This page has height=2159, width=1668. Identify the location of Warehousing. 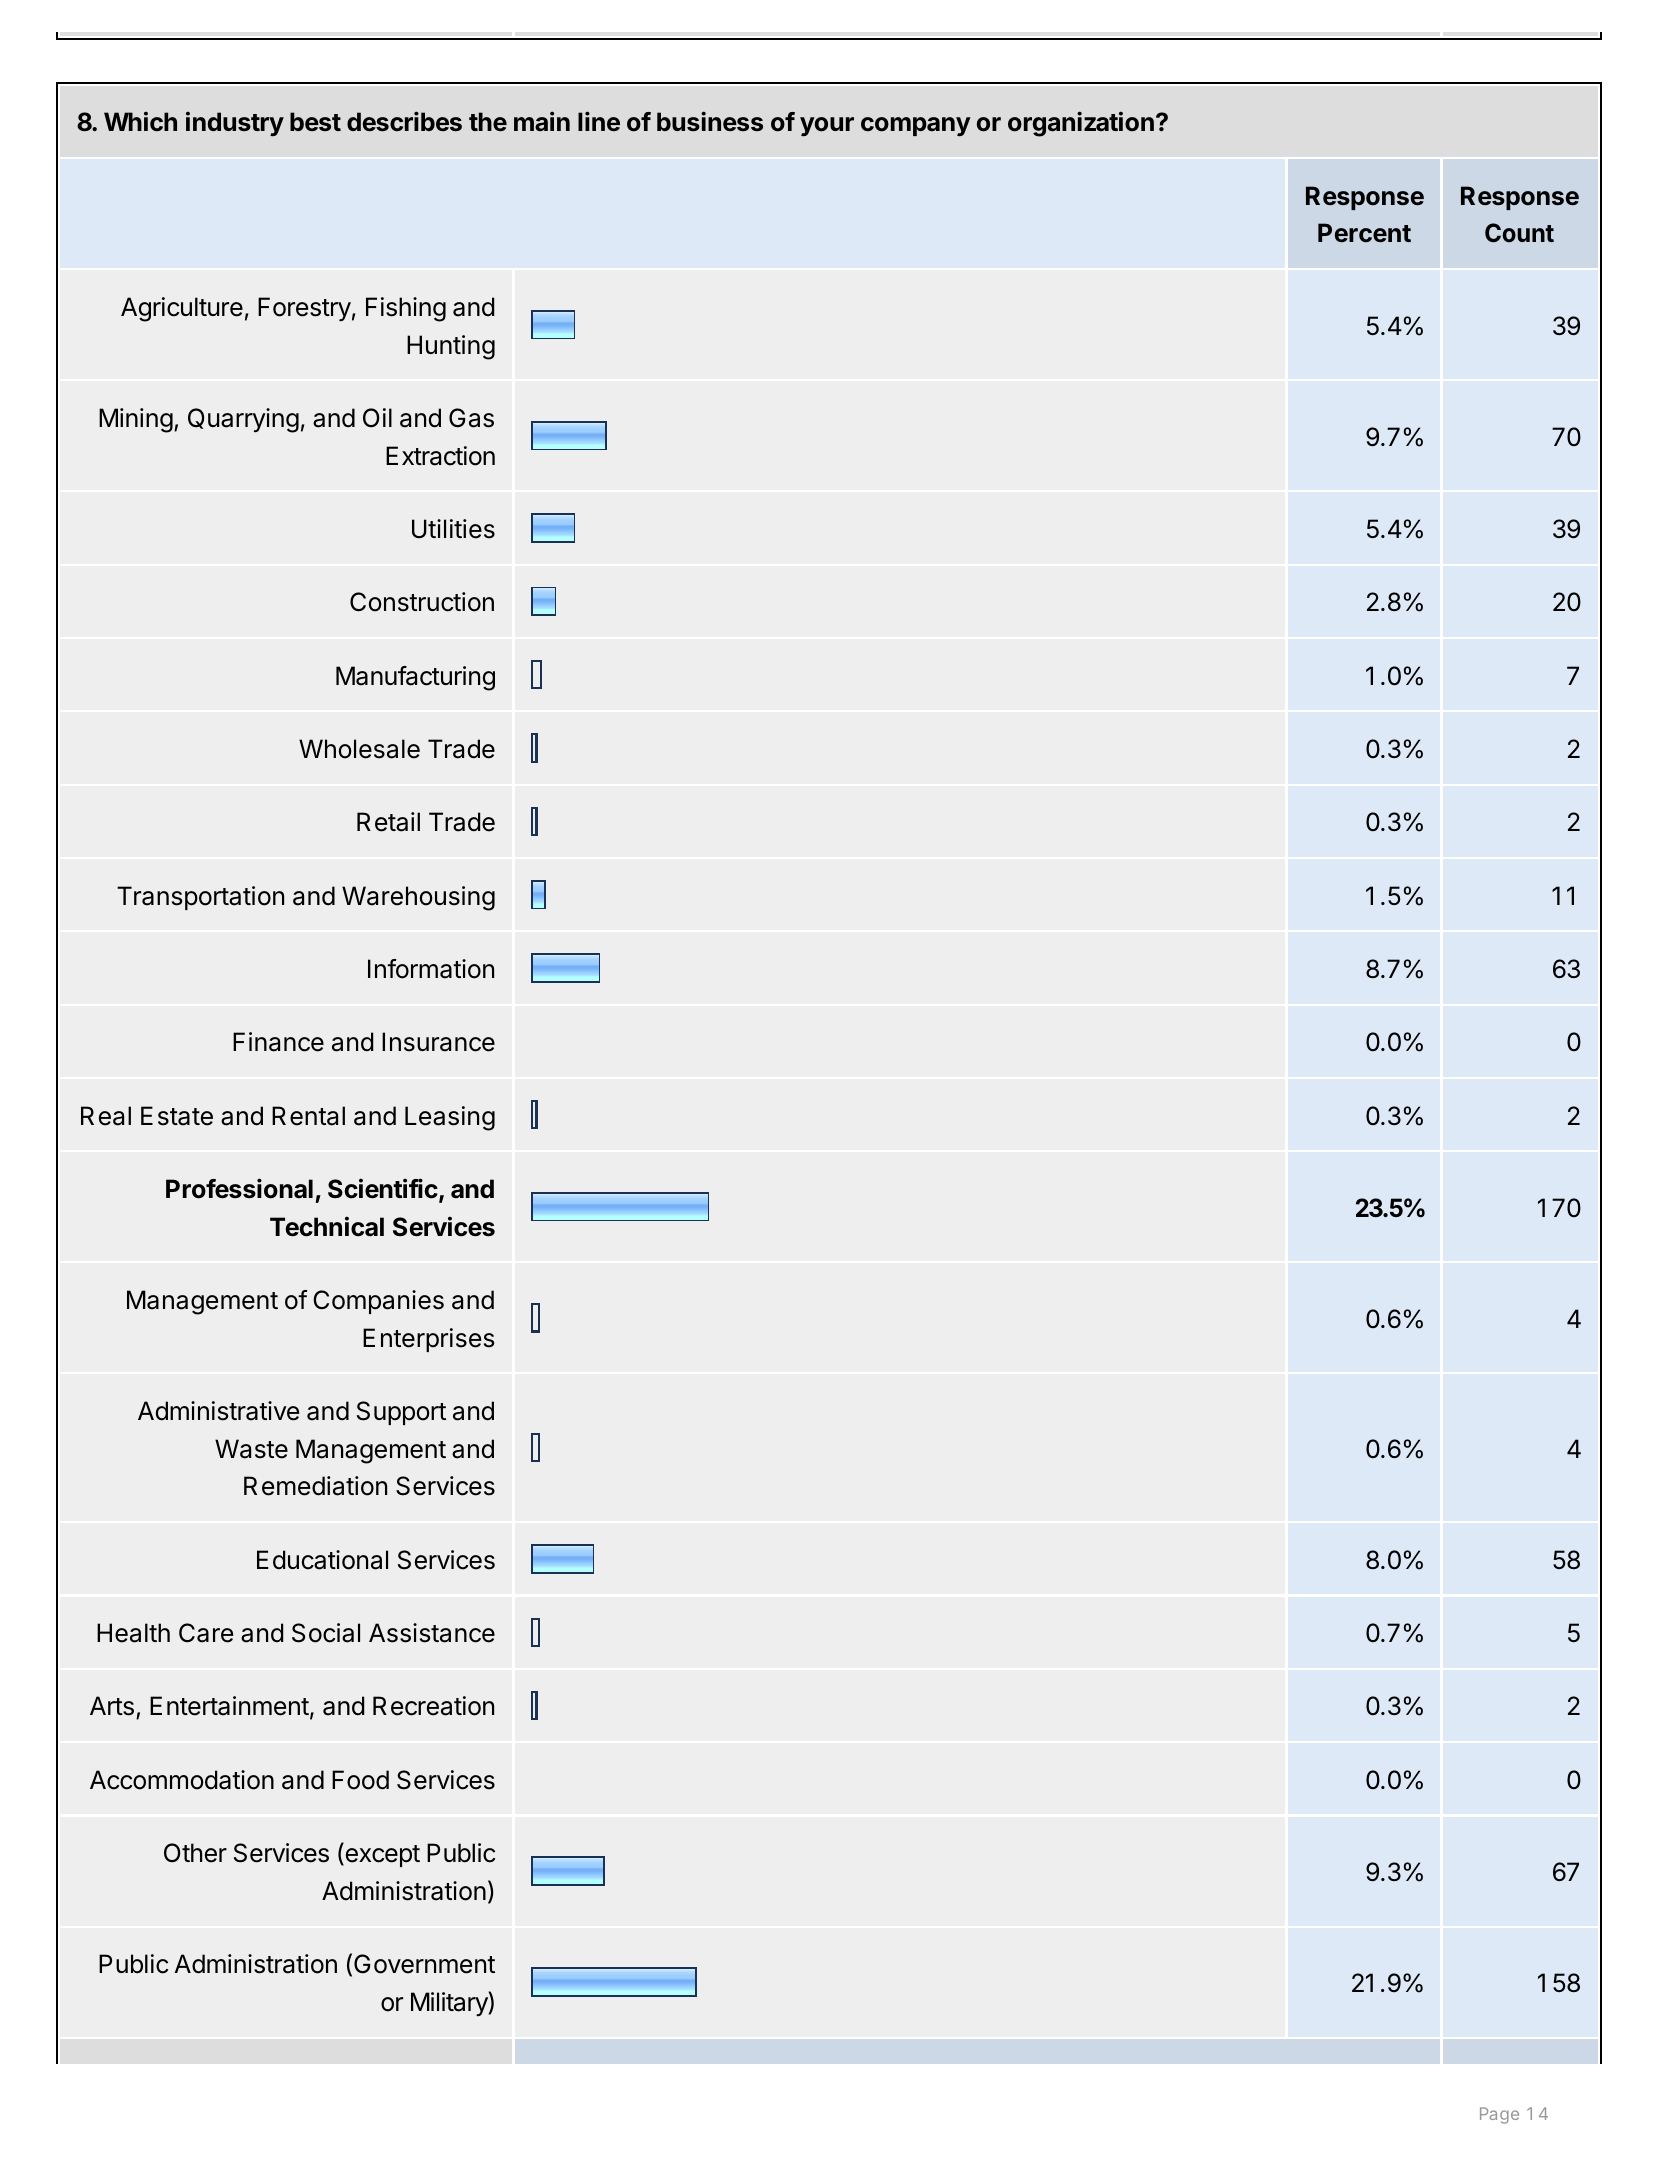
(418, 898).
